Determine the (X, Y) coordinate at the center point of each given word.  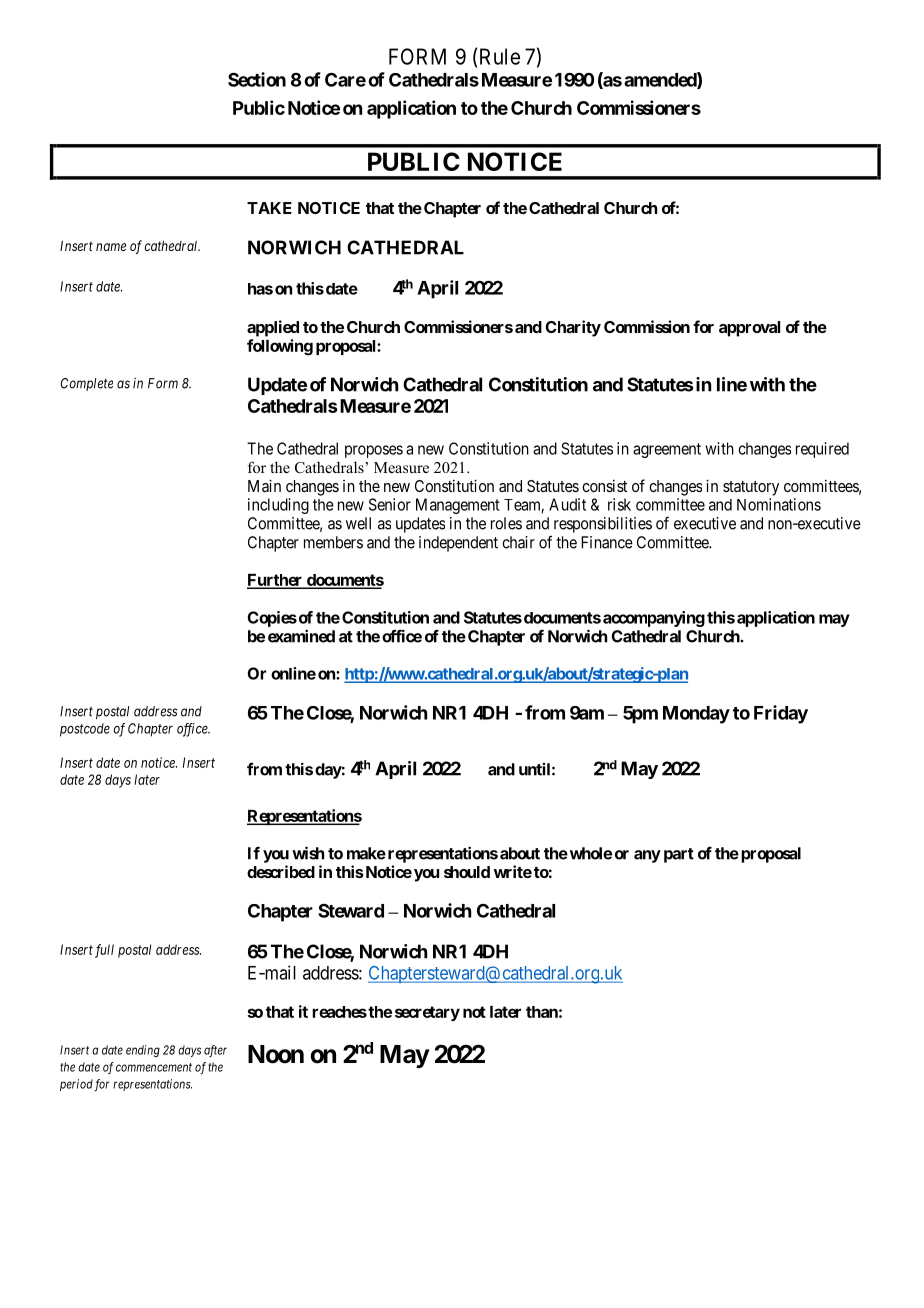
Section (257, 79)
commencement (154, 1067)
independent (458, 544)
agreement (667, 450)
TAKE (269, 208)
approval (749, 329)
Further (276, 581)
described (281, 871)
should (467, 872)
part (679, 855)
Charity (573, 328)
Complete (87, 384)
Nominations (779, 504)
